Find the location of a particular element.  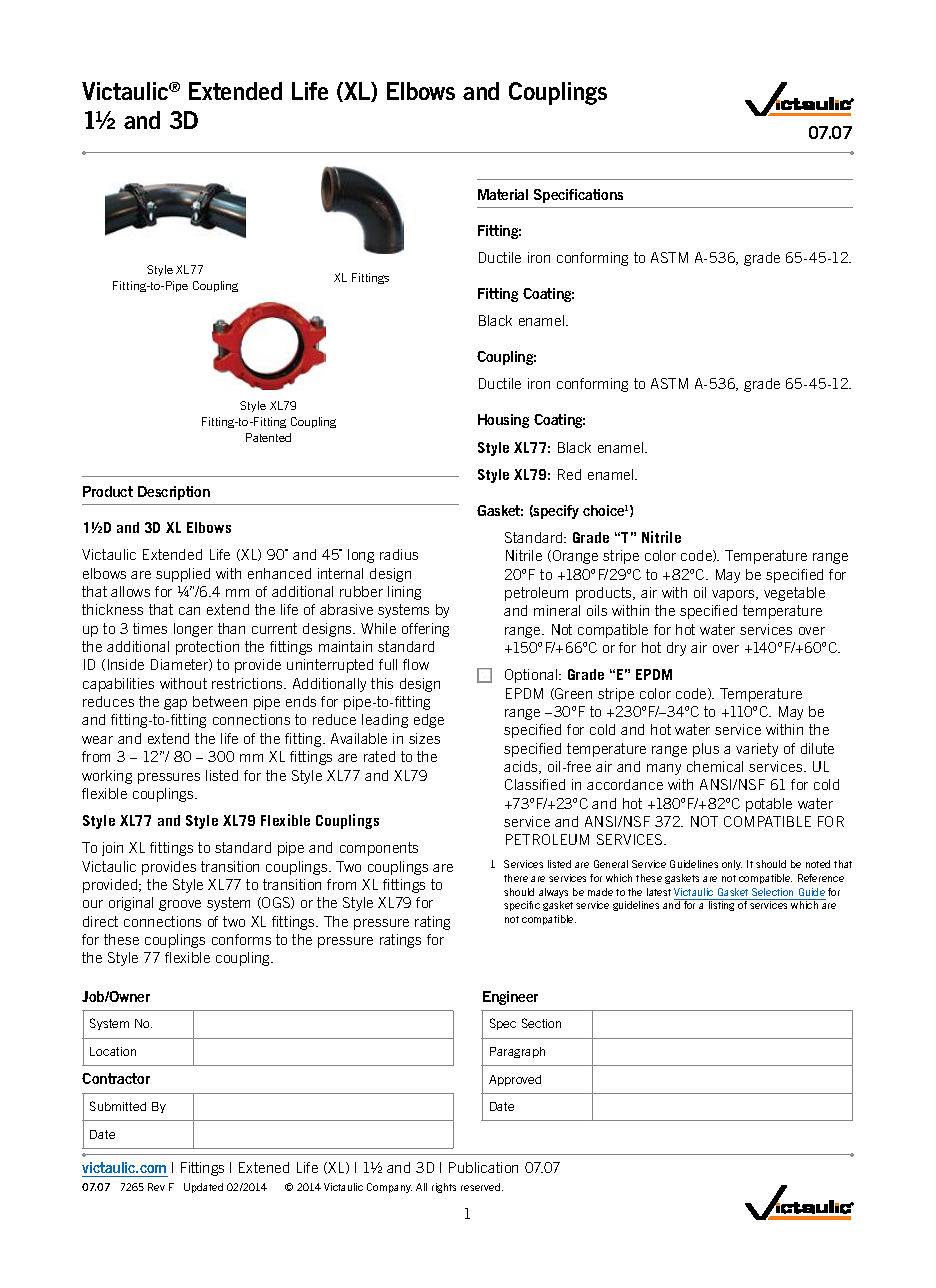

Patented is located at coordinates (268, 437).
